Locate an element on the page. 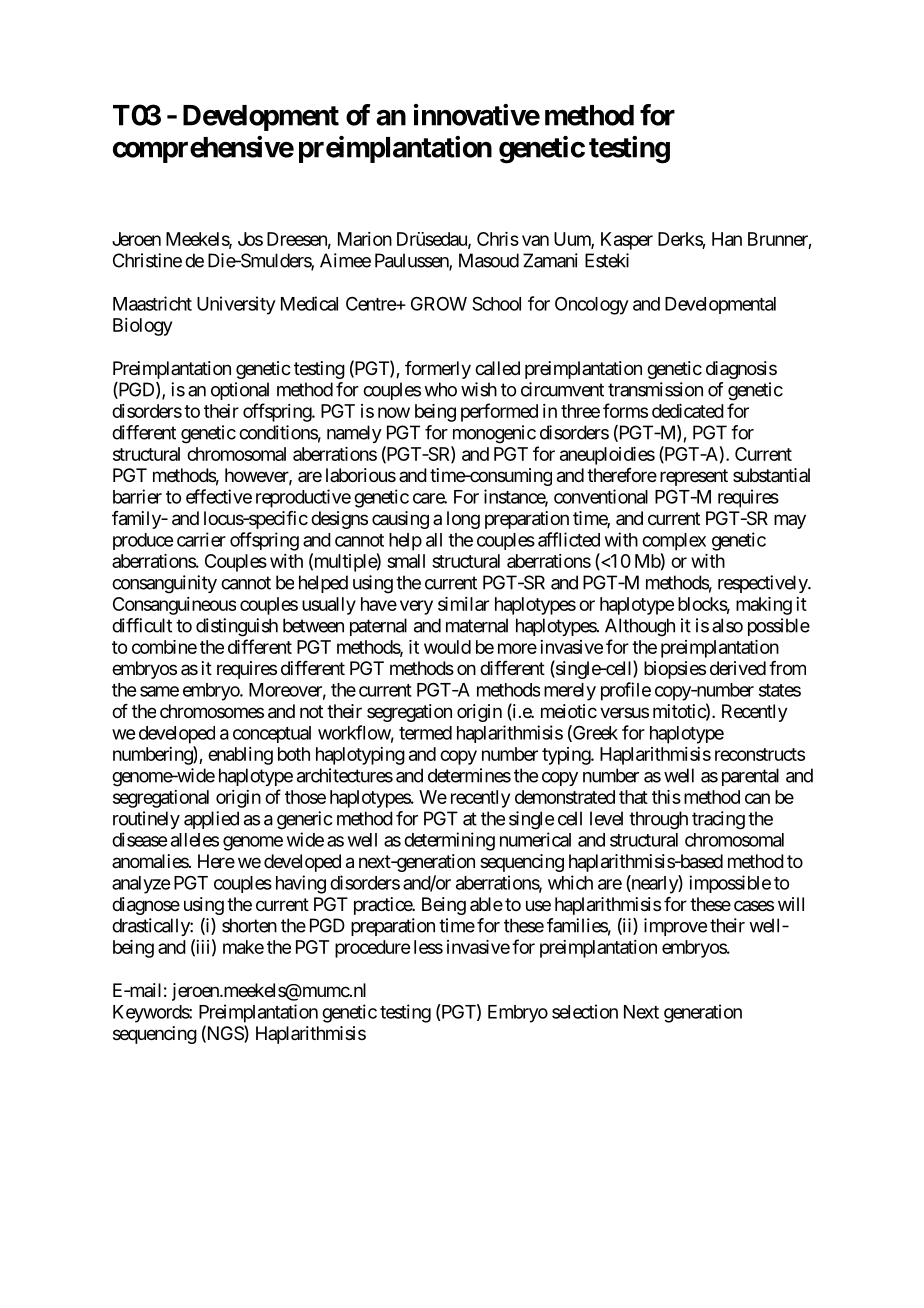 This document has height=1308, width=924. distinguish is located at coordinates (237, 627).
